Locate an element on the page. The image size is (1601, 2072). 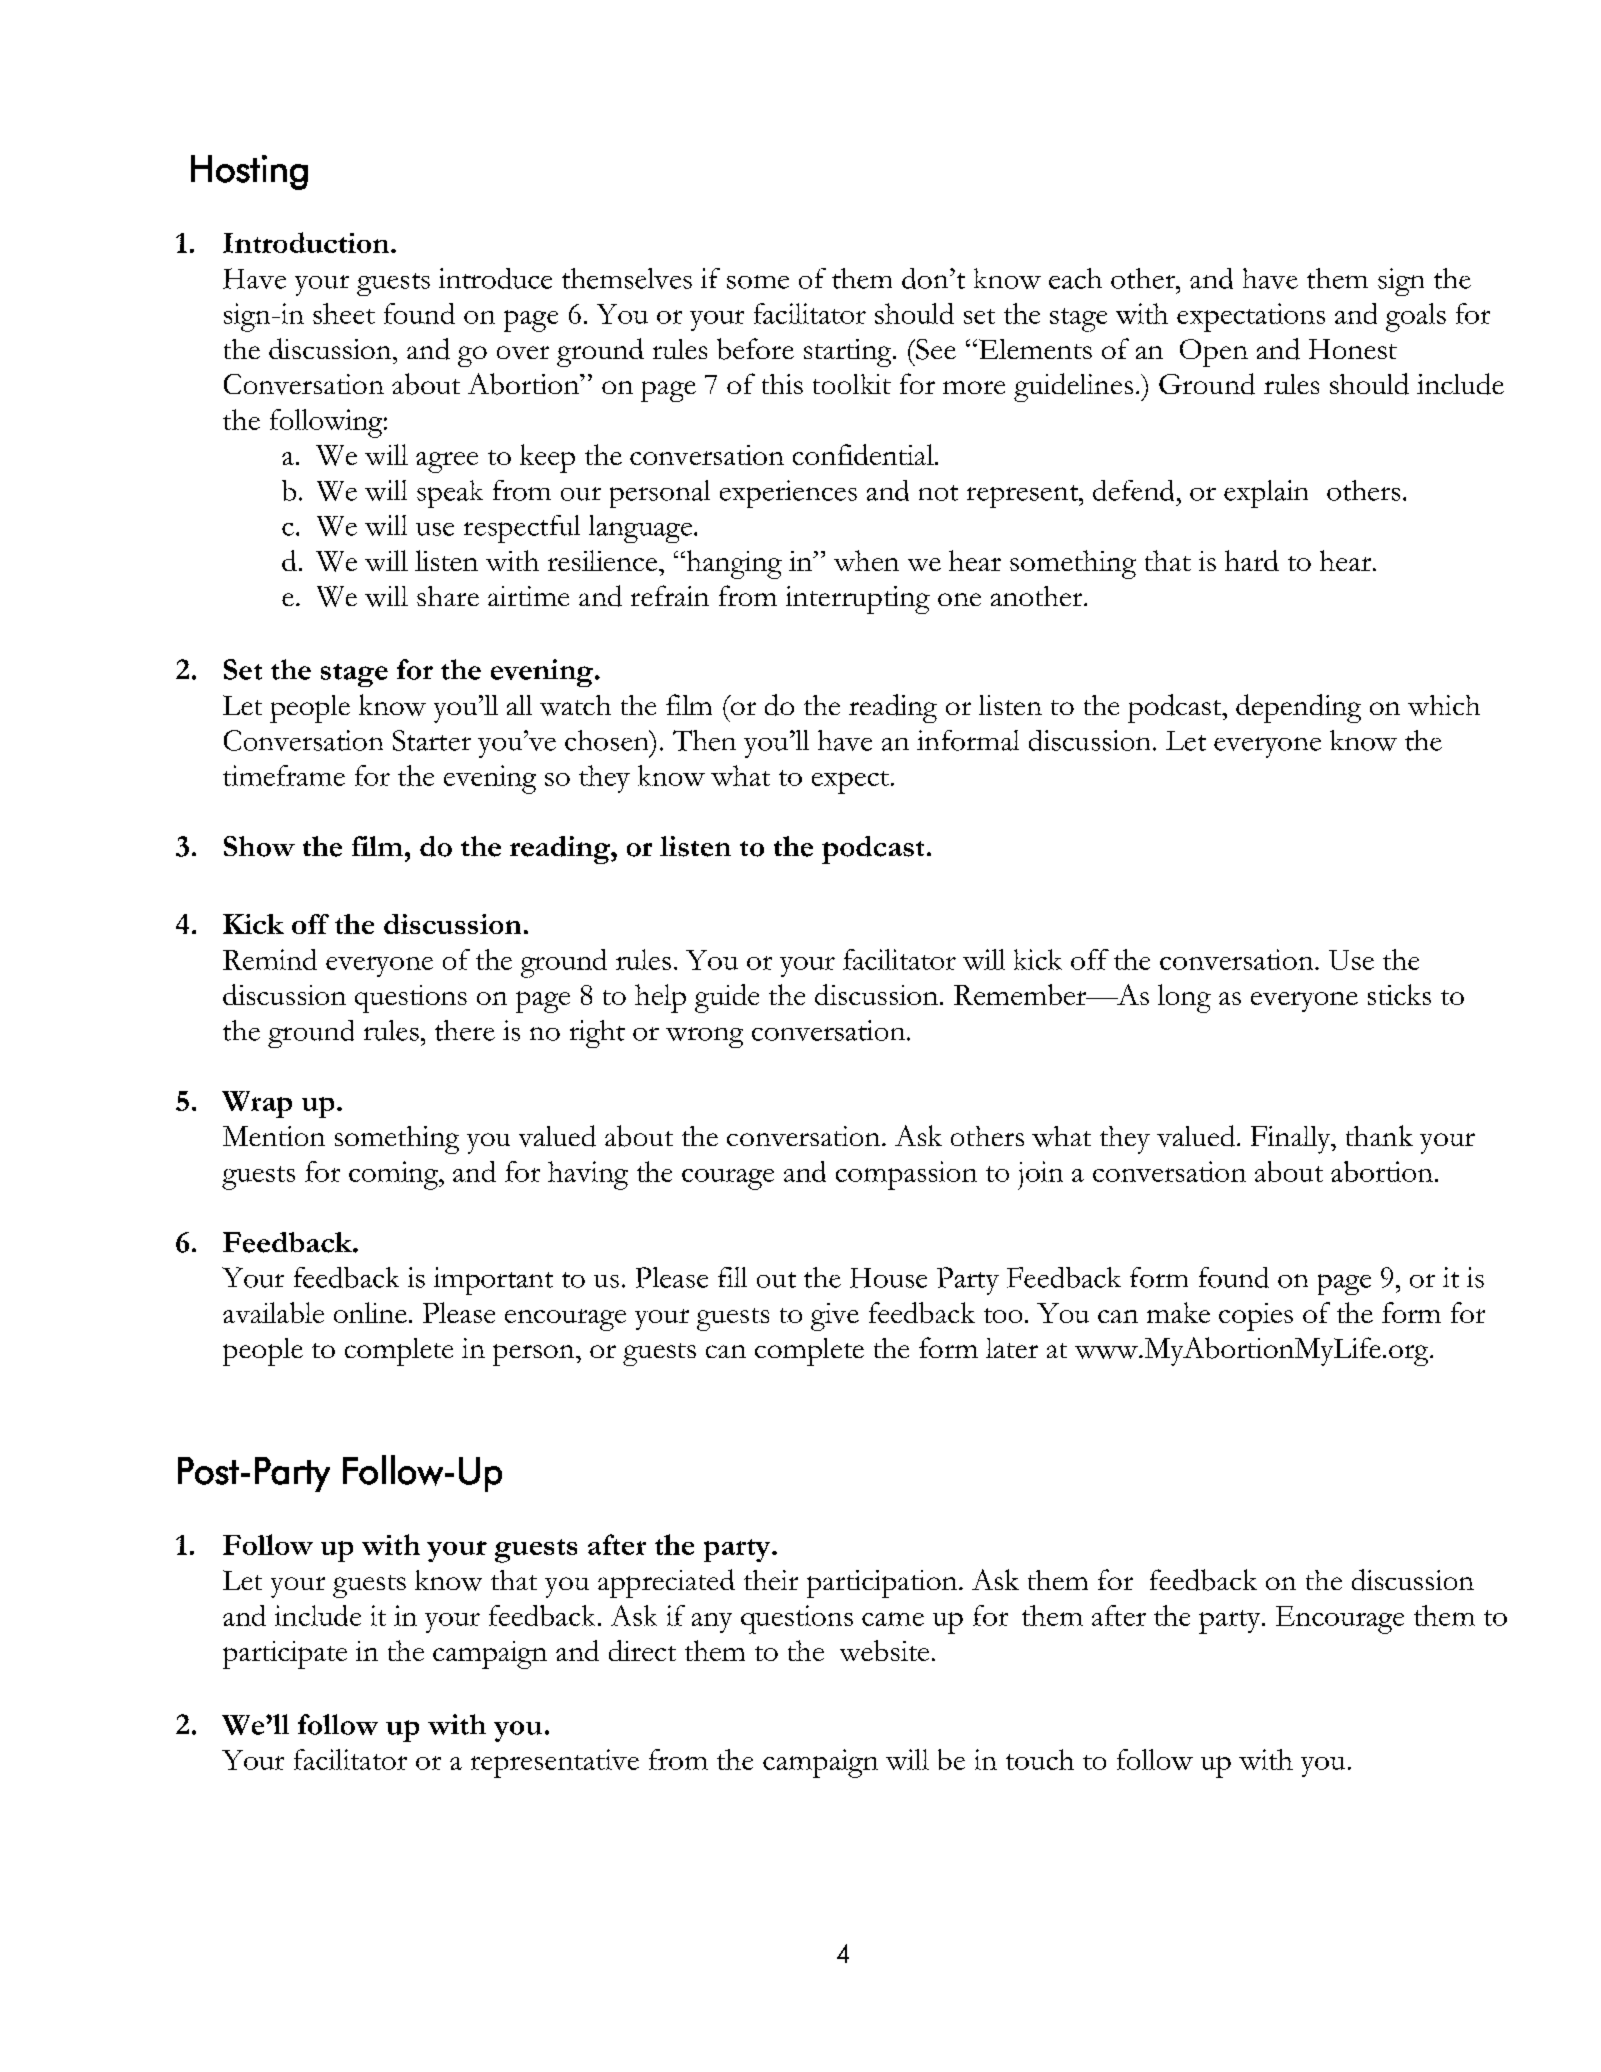
Finally is located at coordinates (1292, 1140).
